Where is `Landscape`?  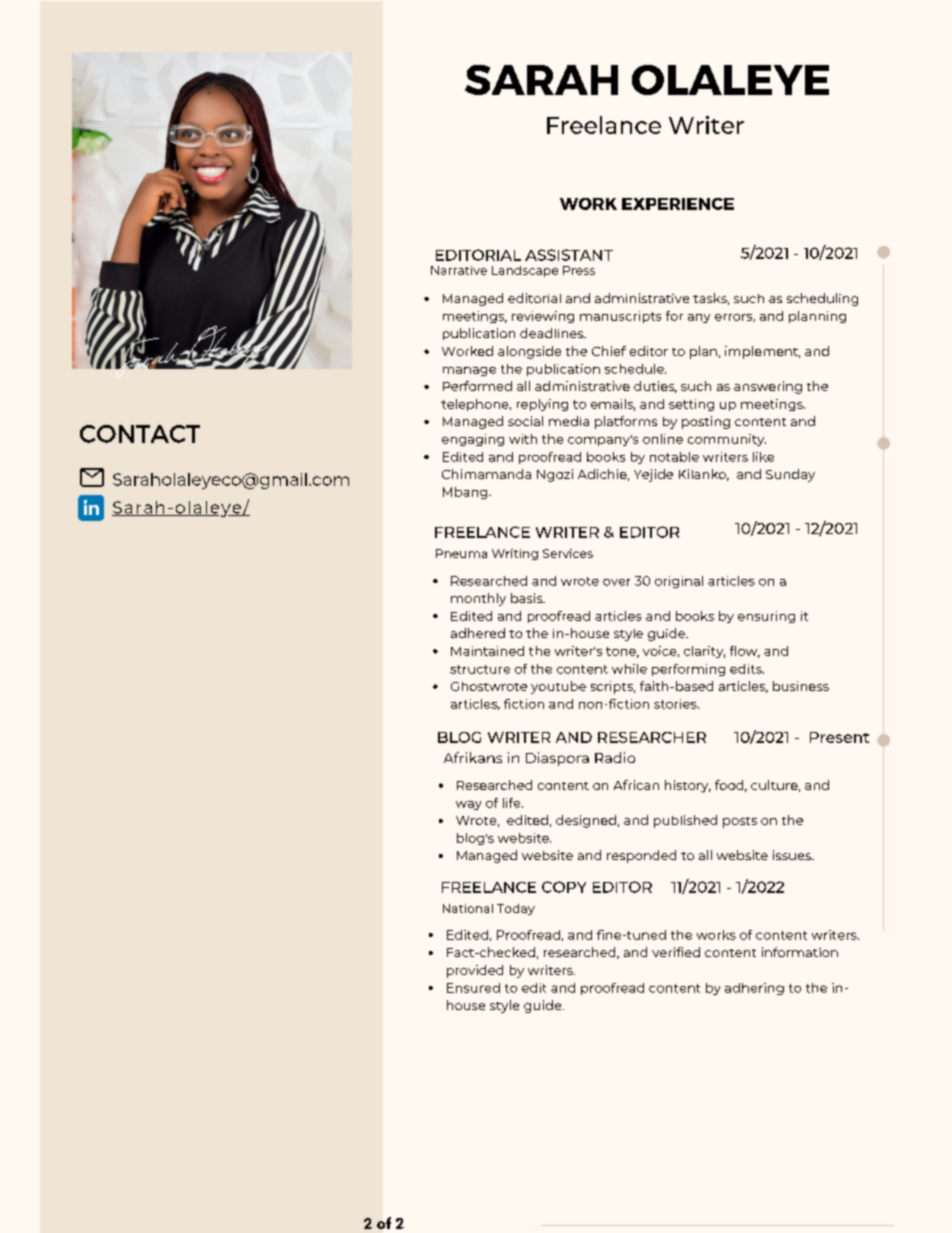
Landscape is located at coordinates (525, 271).
